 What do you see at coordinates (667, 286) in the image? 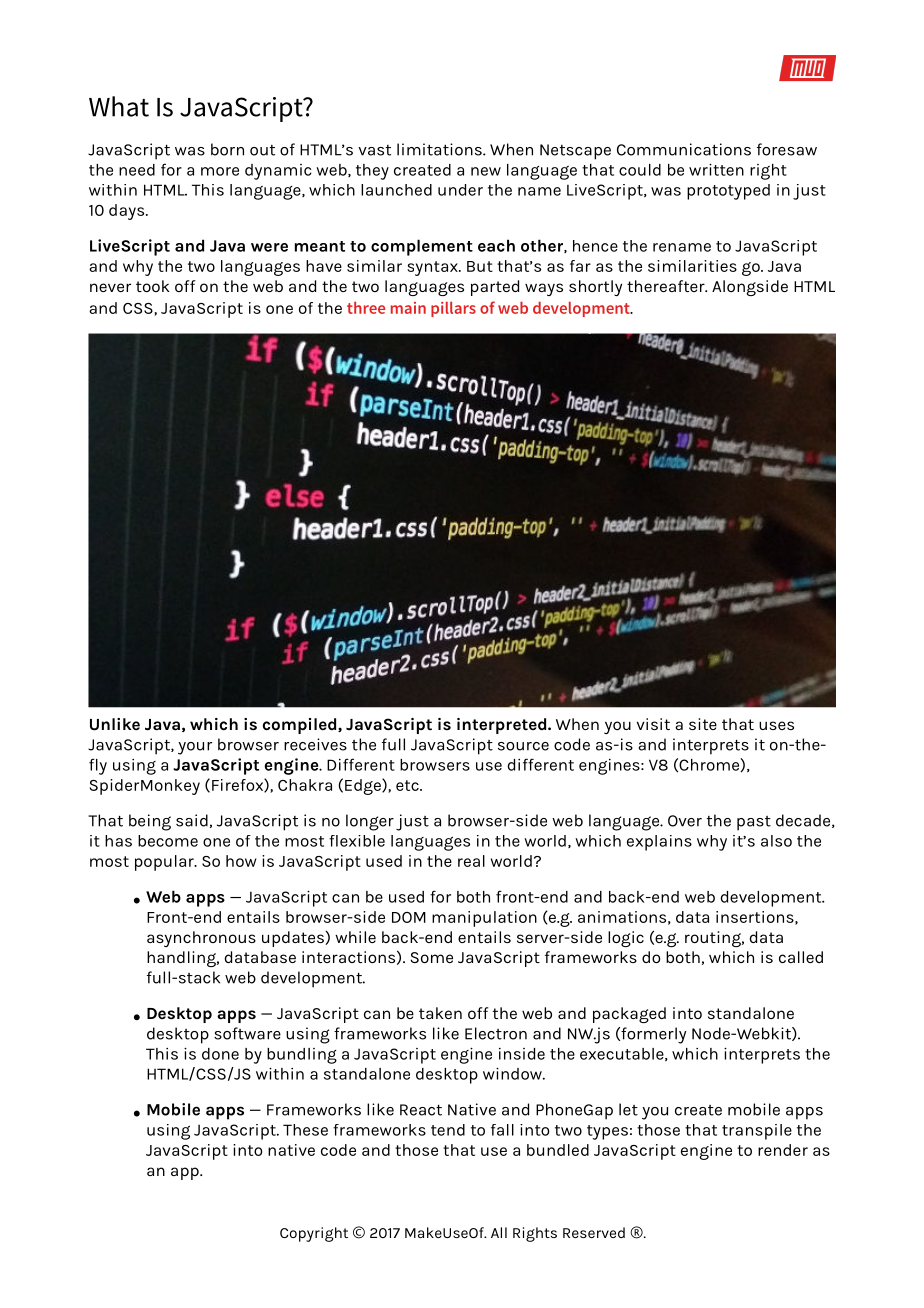
I see `thereafter` at bounding box center [667, 286].
